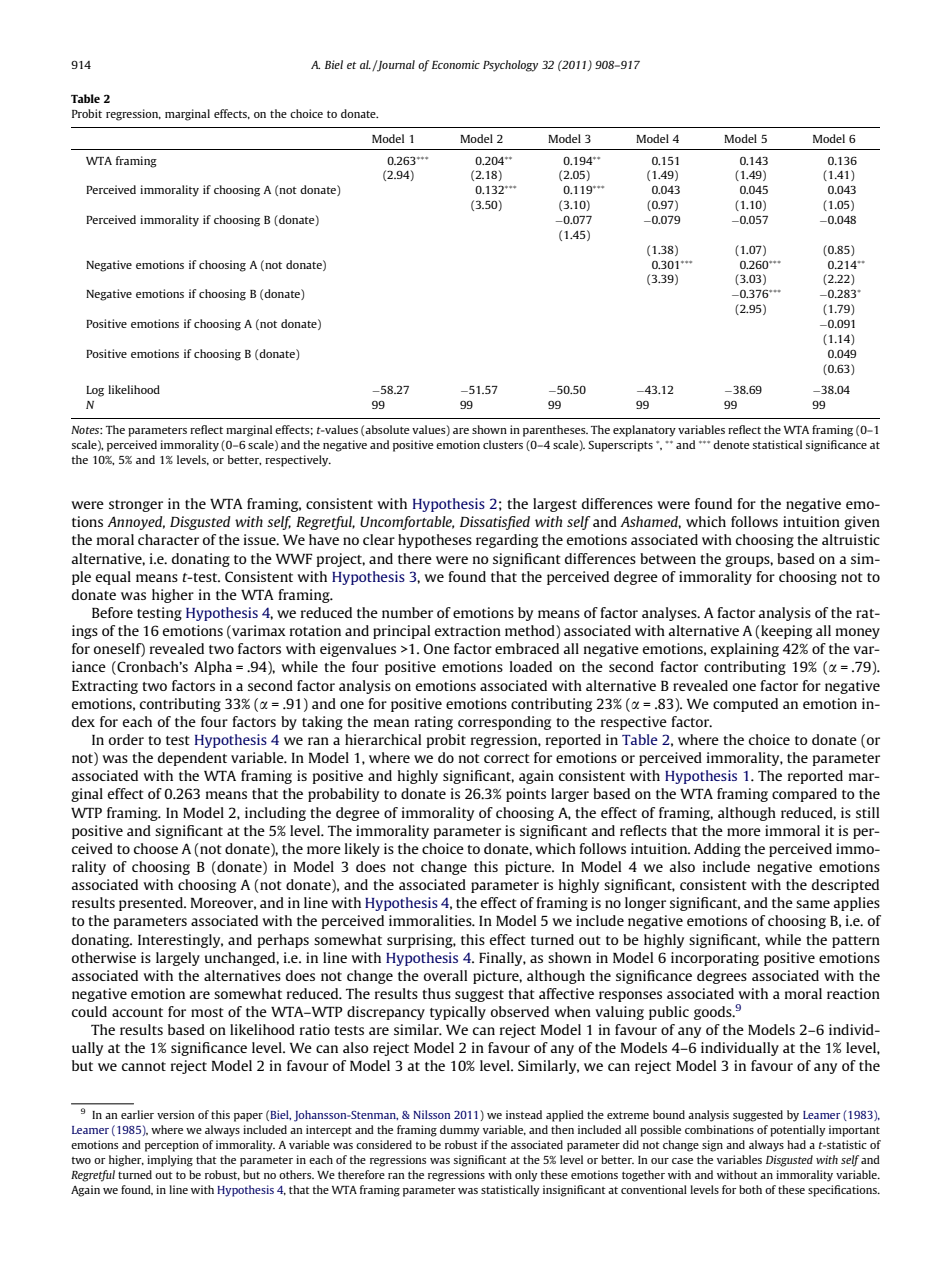 This document has height=1288, width=944. What do you see at coordinates (785, 632) in the document?
I see `keeping` at bounding box center [785, 632].
